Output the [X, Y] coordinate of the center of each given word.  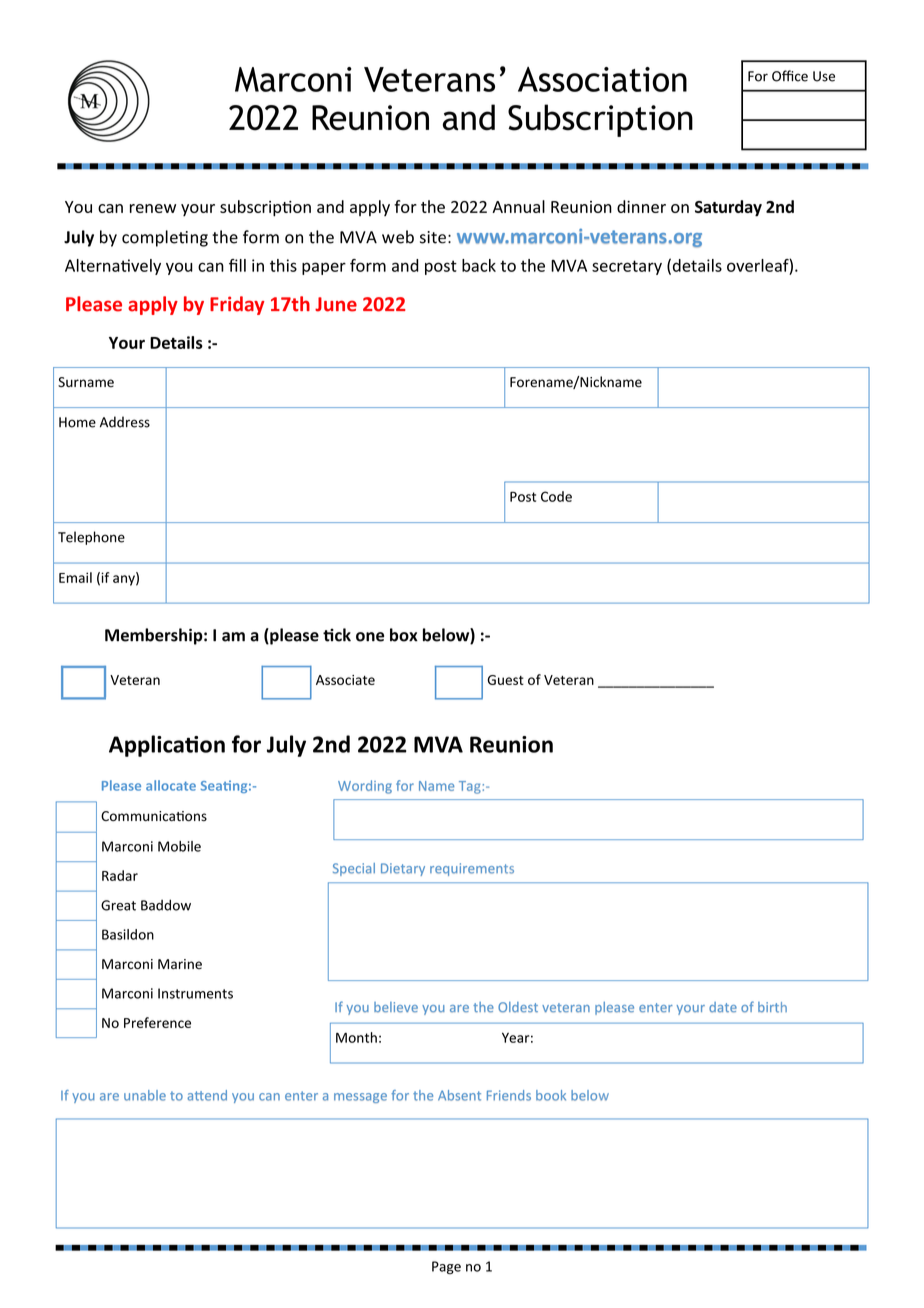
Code [556, 496]
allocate [171, 785]
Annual [518, 206]
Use [824, 76]
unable [145, 1095]
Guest [505, 680]
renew [153, 208]
